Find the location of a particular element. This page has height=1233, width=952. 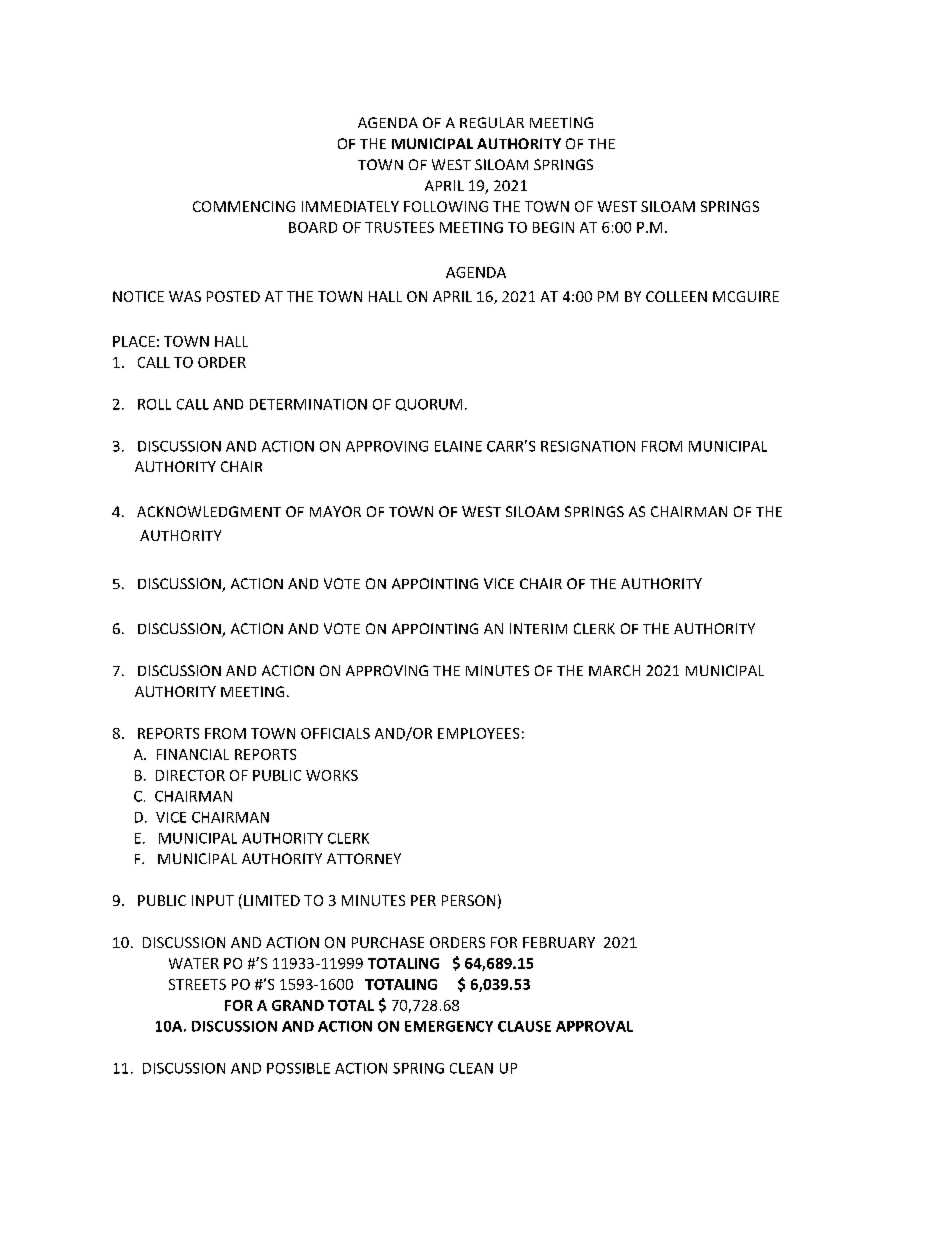

BEGIN is located at coordinates (553, 227).
